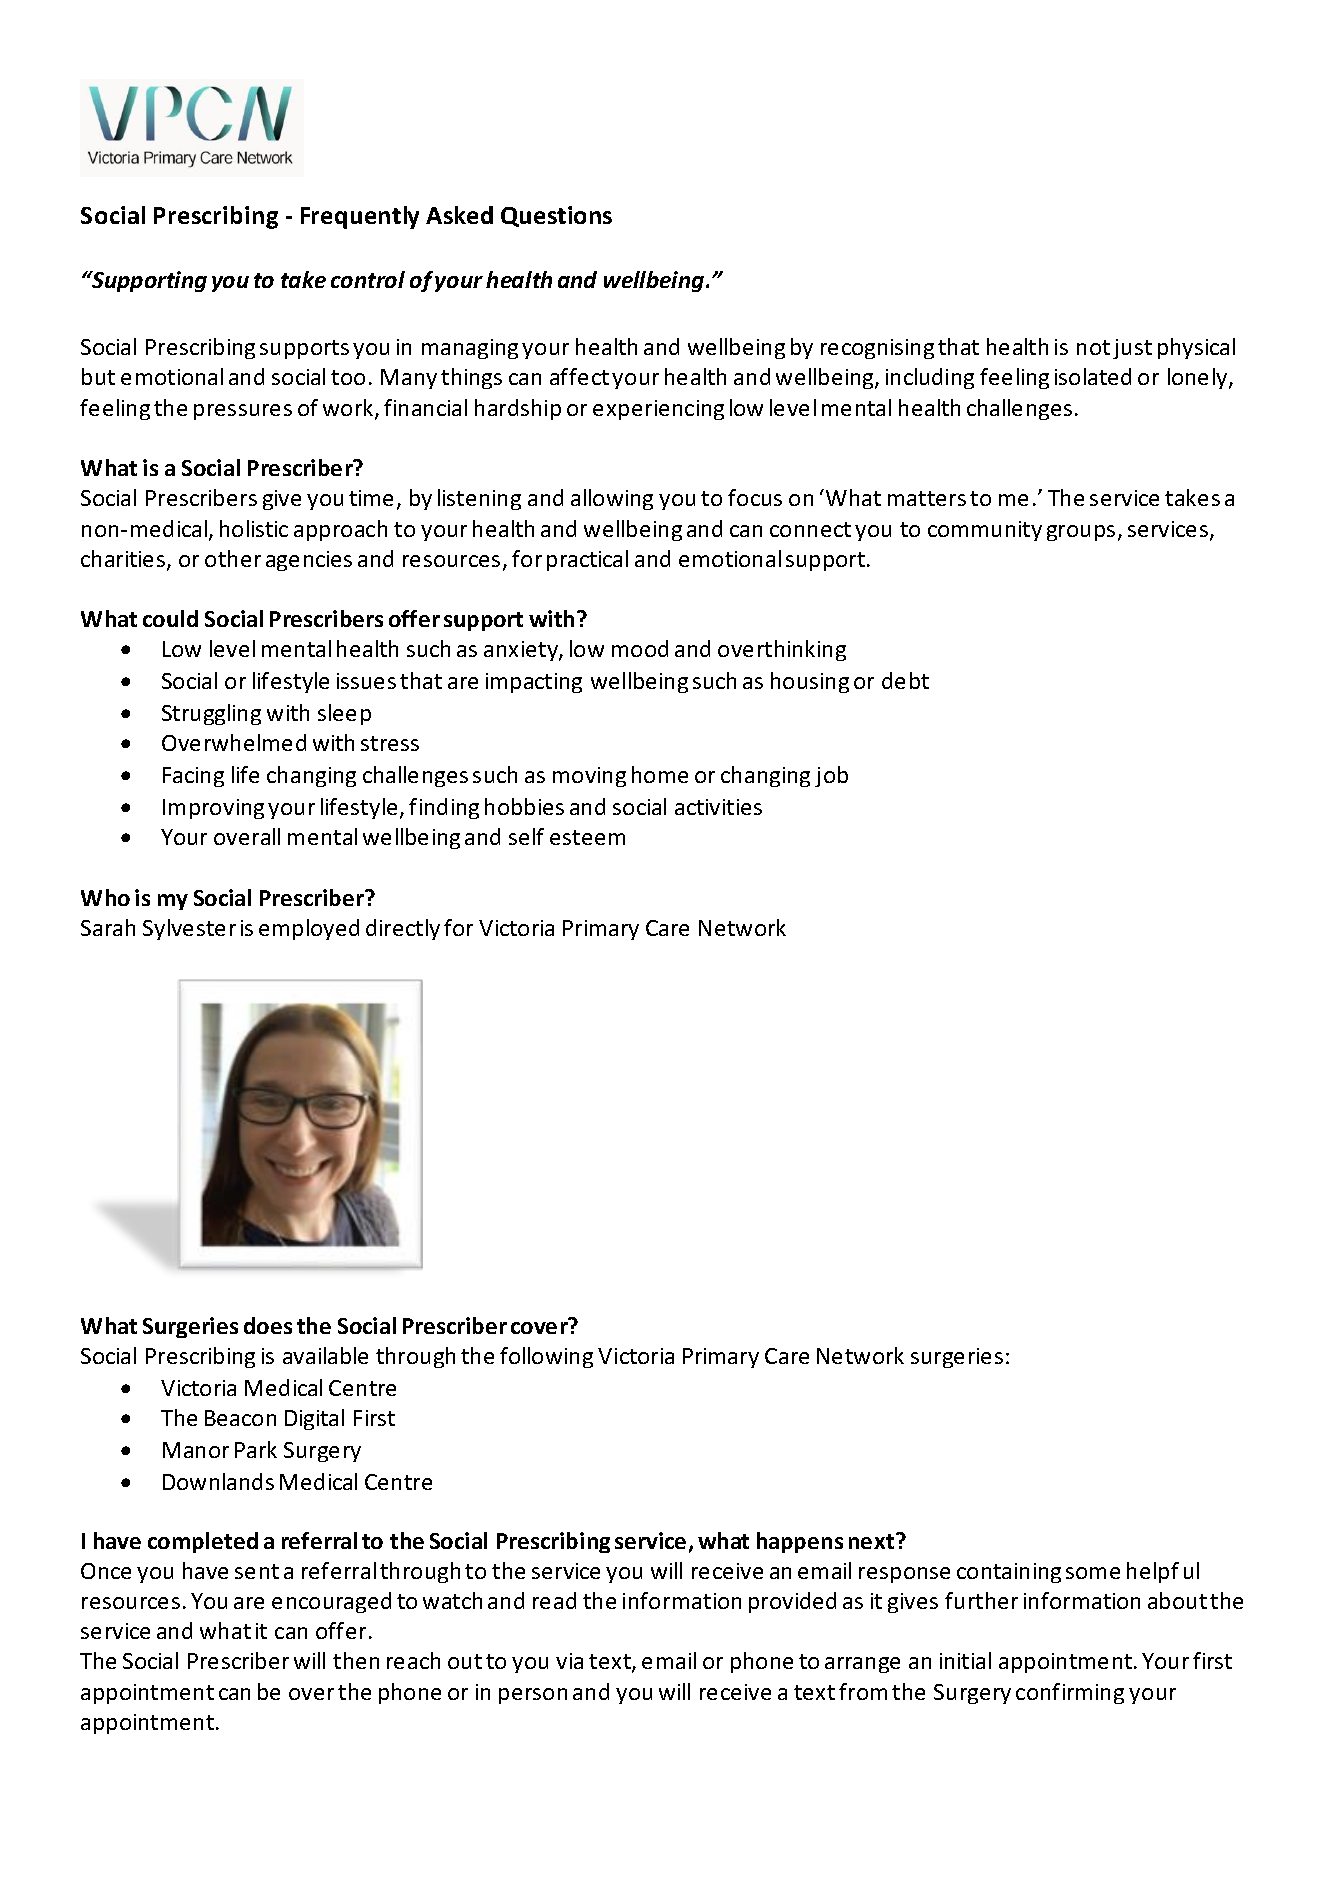  Describe the element at coordinates (211, 714) in the page. I see `Struggling` at that location.
